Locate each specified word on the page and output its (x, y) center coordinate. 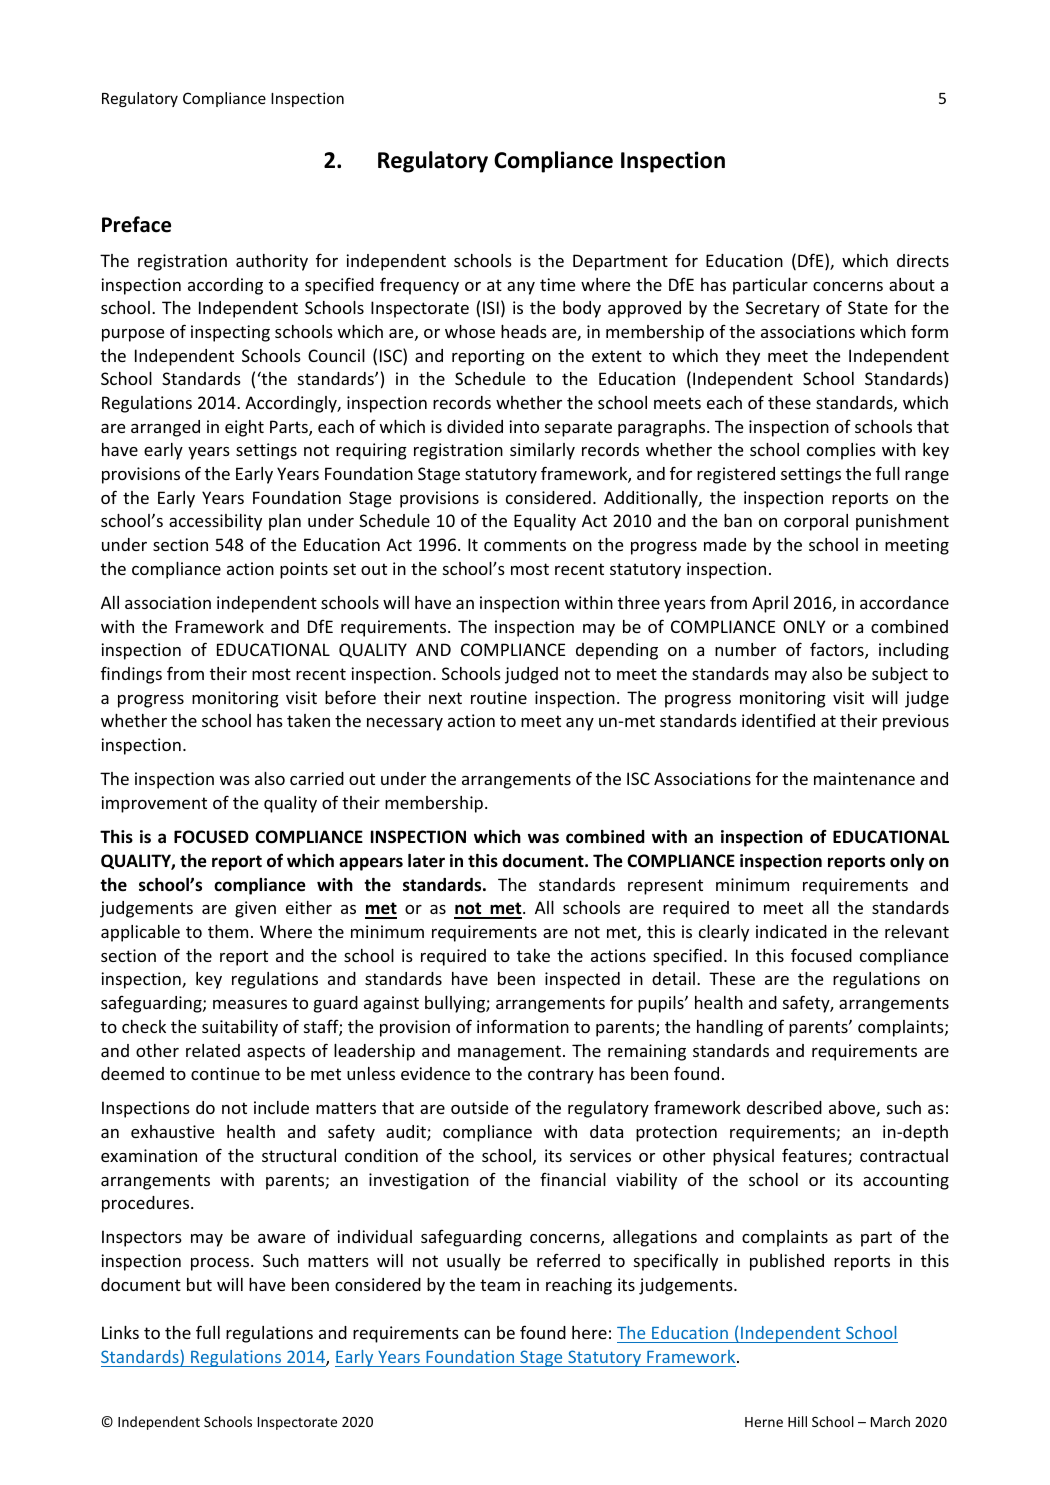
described (784, 1107)
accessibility (215, 522)
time (557, 284)
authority (272, 262)
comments (525, 545)
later (426, 861)
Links (120, 1332)
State (868, 307)
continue (225, 1073)
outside (479, 1107)
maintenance (864, 778)
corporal (816, 522)
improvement (154, 804)
